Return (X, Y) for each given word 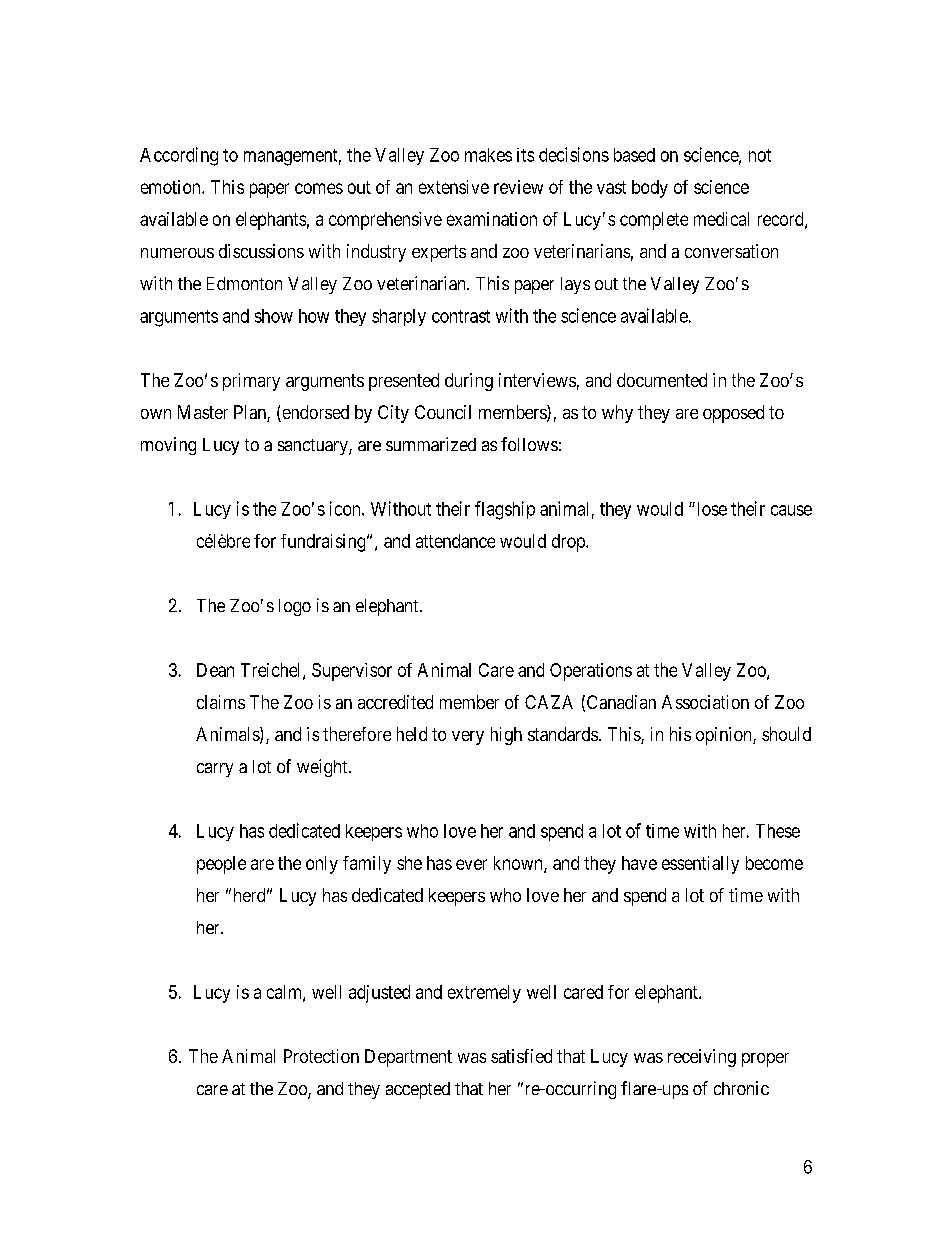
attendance (455, 541)
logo (295, 607)
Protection (321, 1056)
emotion (172, 187)
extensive (454, 187)
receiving (702, 1058)
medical (721, 219)
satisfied (521, 1056)
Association (705, 702)
